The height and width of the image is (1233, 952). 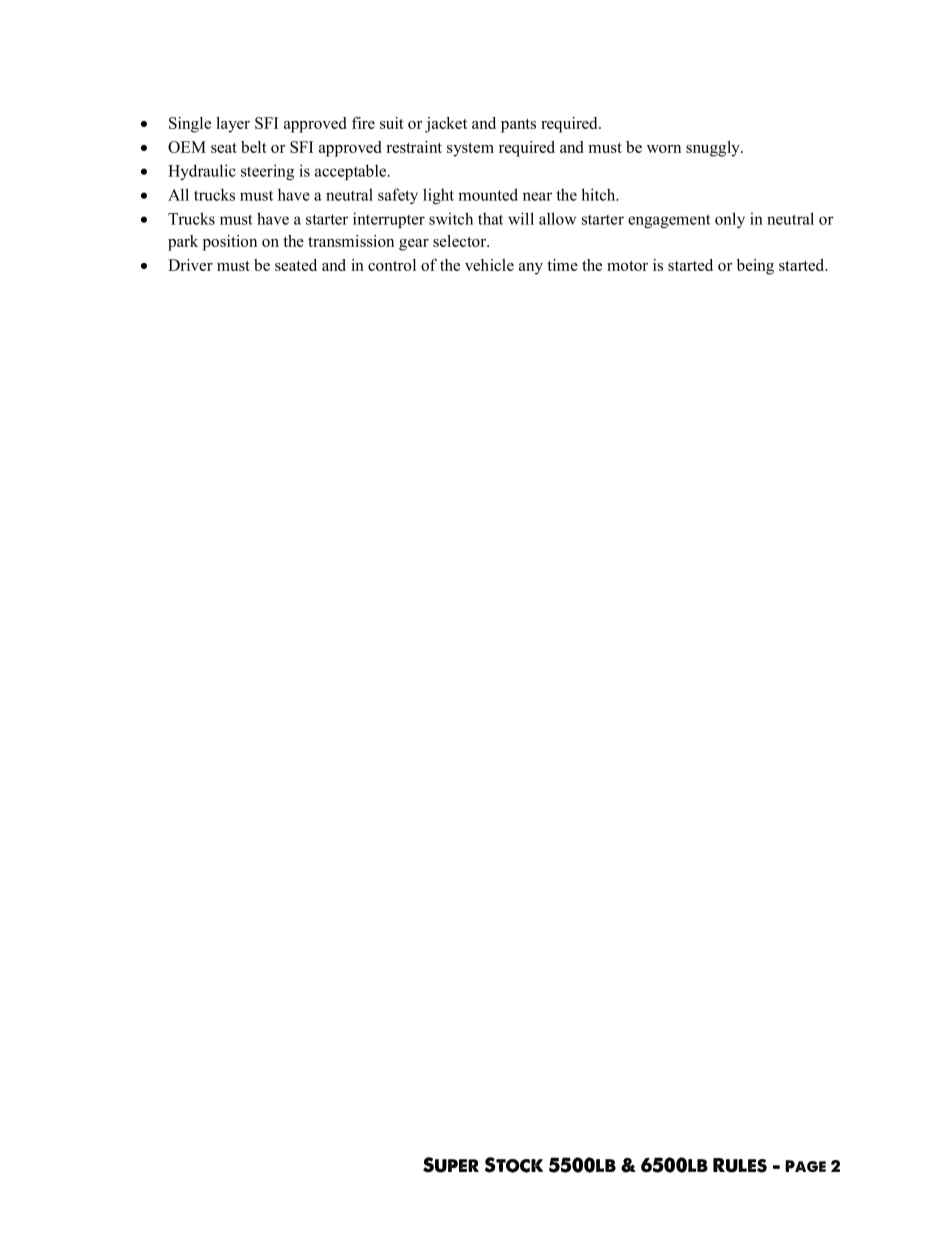 I want to click on motor, so click(x=627, y=266).
